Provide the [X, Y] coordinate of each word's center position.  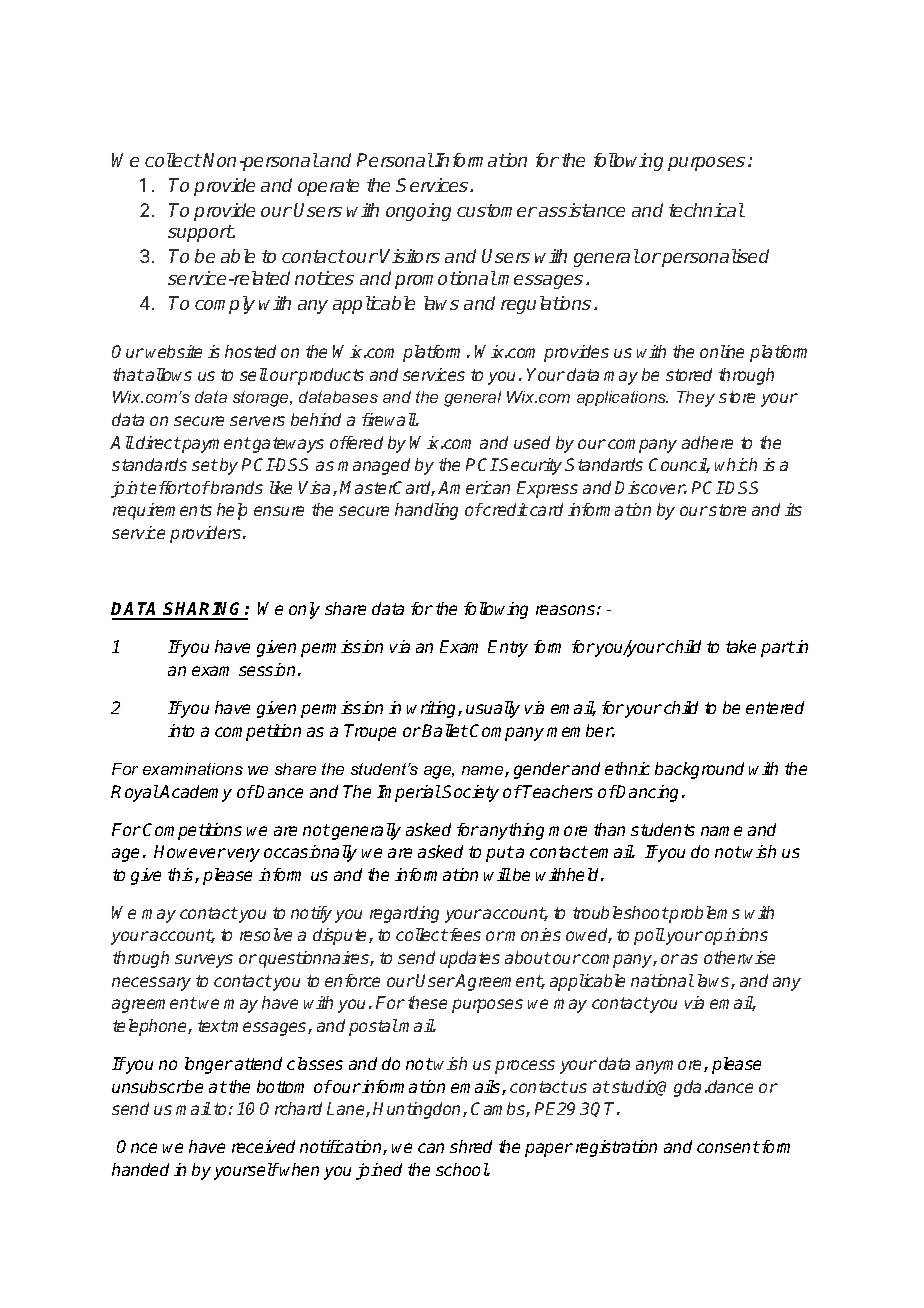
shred [471, 1146]
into [181, 730]
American [474, 487]
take [741, 646]
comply [225, 305]
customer [497, 210]
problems [704, 914]
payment [215, 445]
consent [728, 1147]
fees [465, 934]
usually [493, 709]
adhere [707, 442]
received [263, 1146]
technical [707, 210]
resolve [266, 934]
